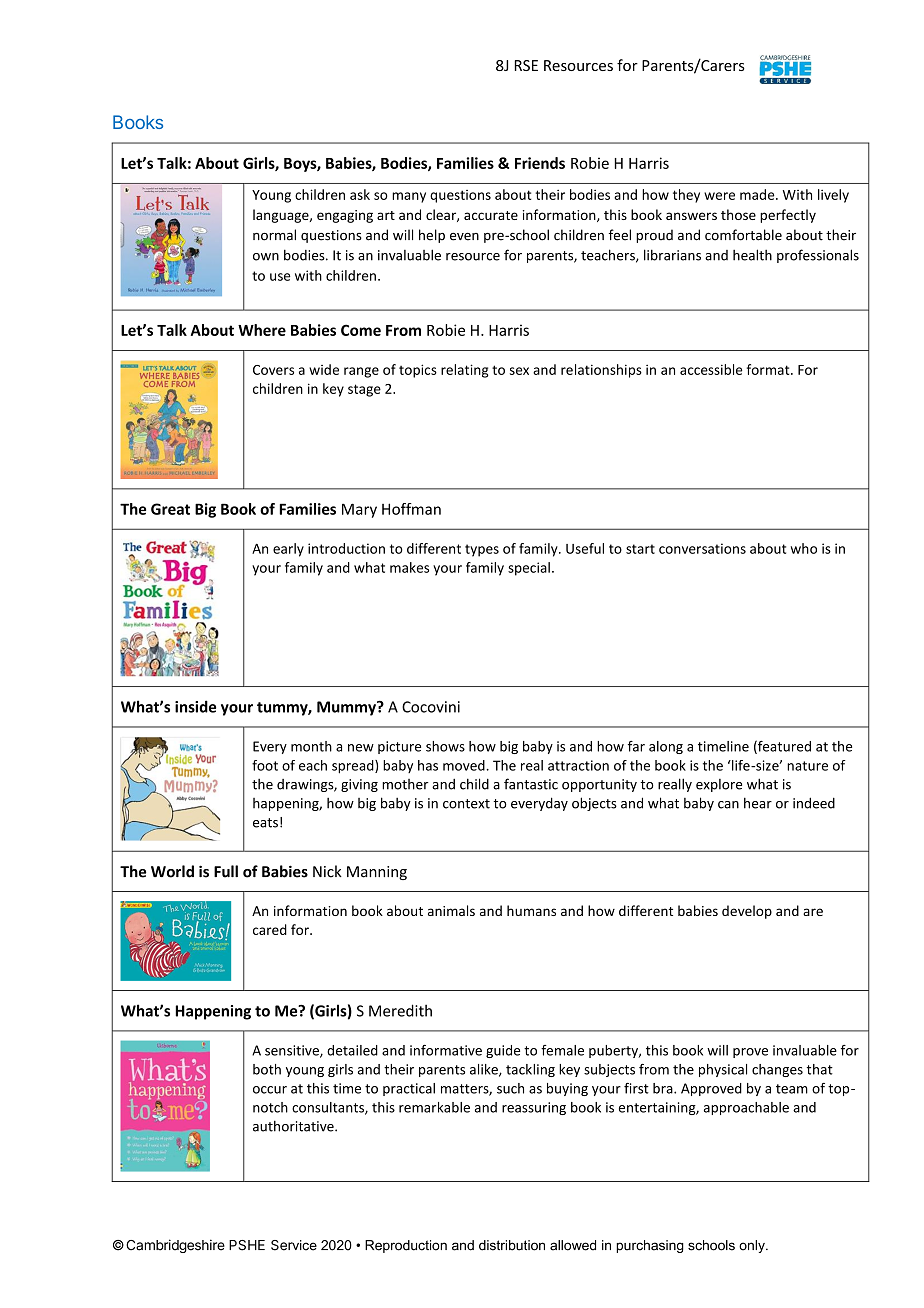 The image size is (924, 1308). I want to click on sex, so click(519, 371).
